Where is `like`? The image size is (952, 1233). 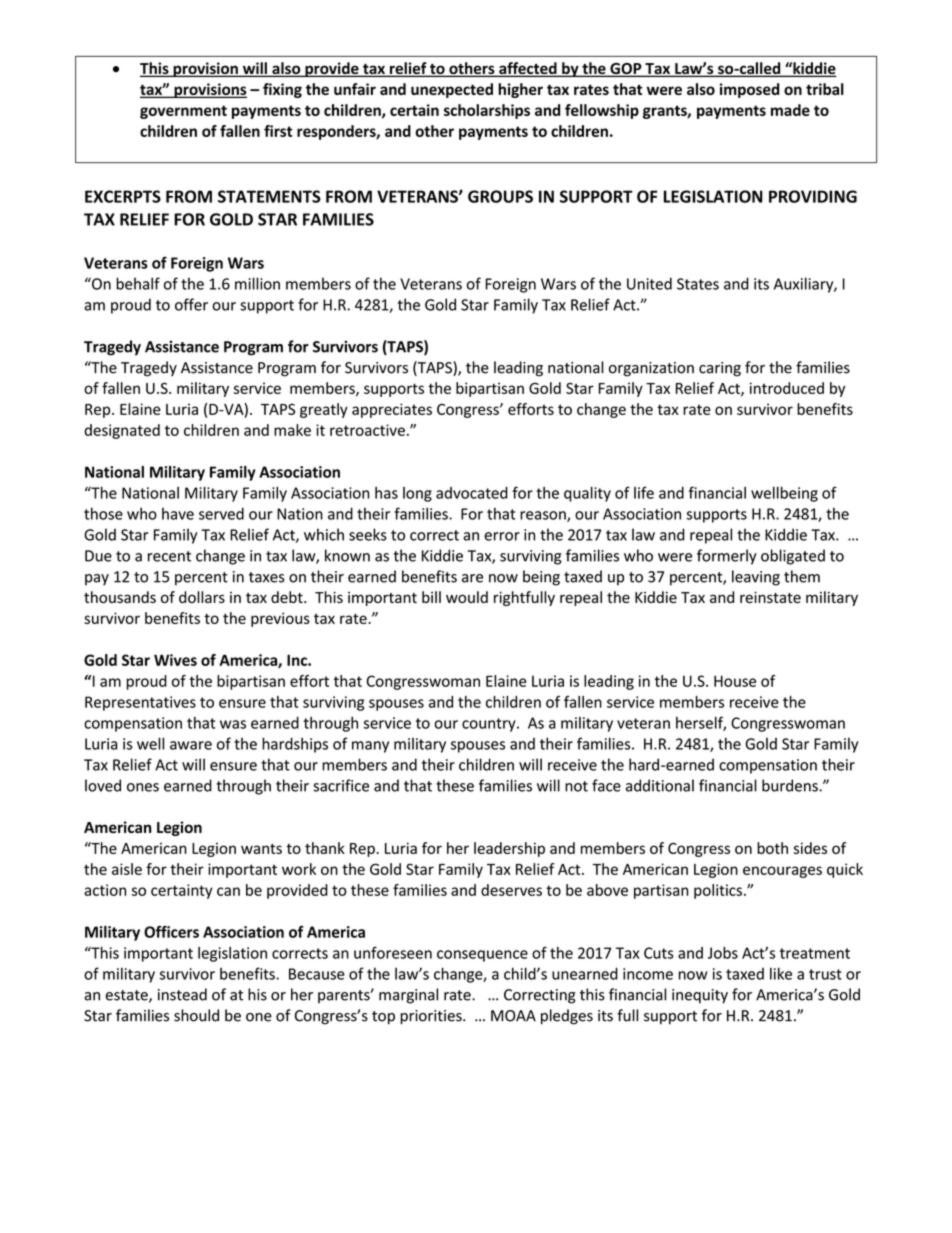 like is located at coordinates (781, 973).
